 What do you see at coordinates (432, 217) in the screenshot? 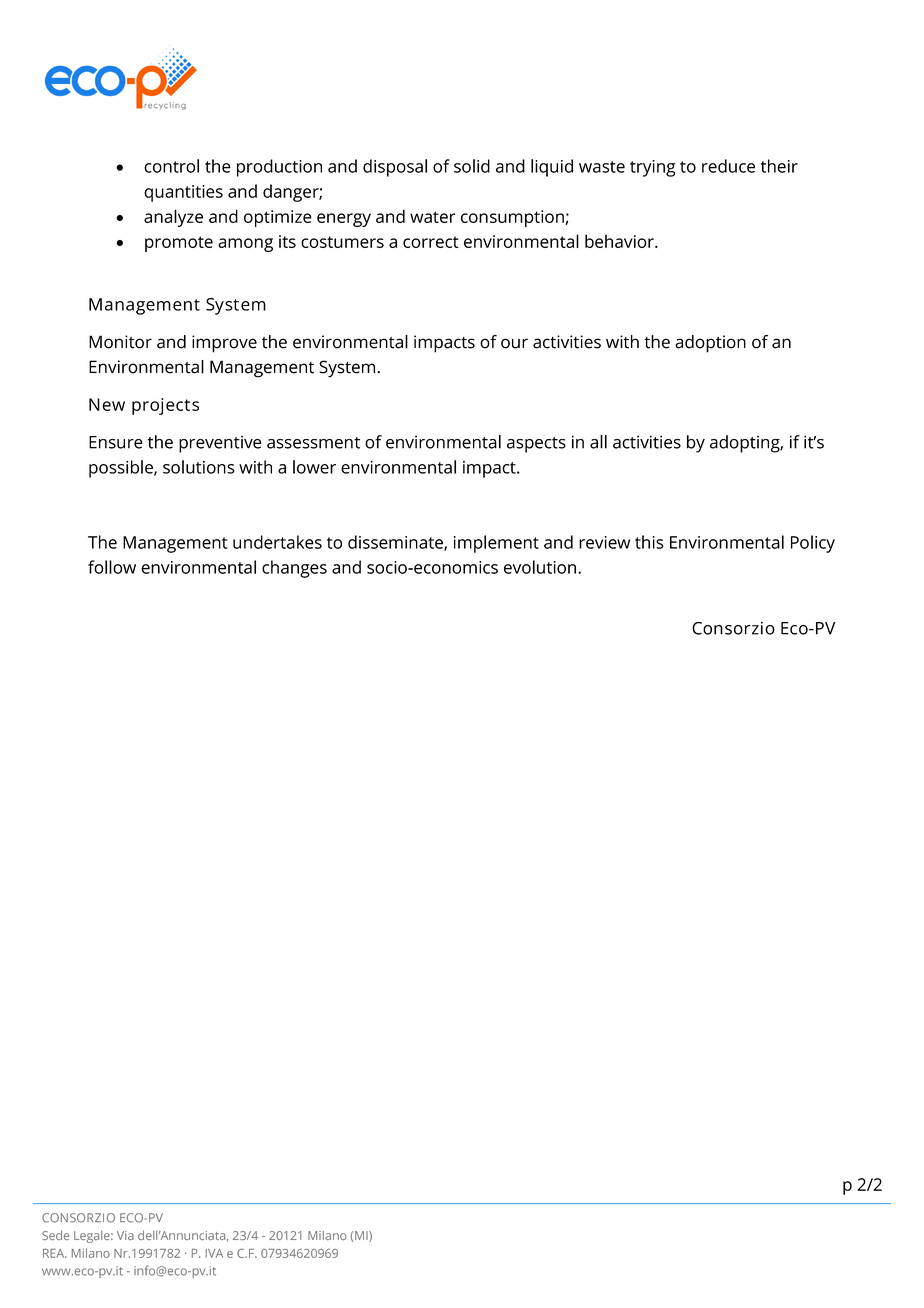
I see `water` at bounding box center [432, 217].
